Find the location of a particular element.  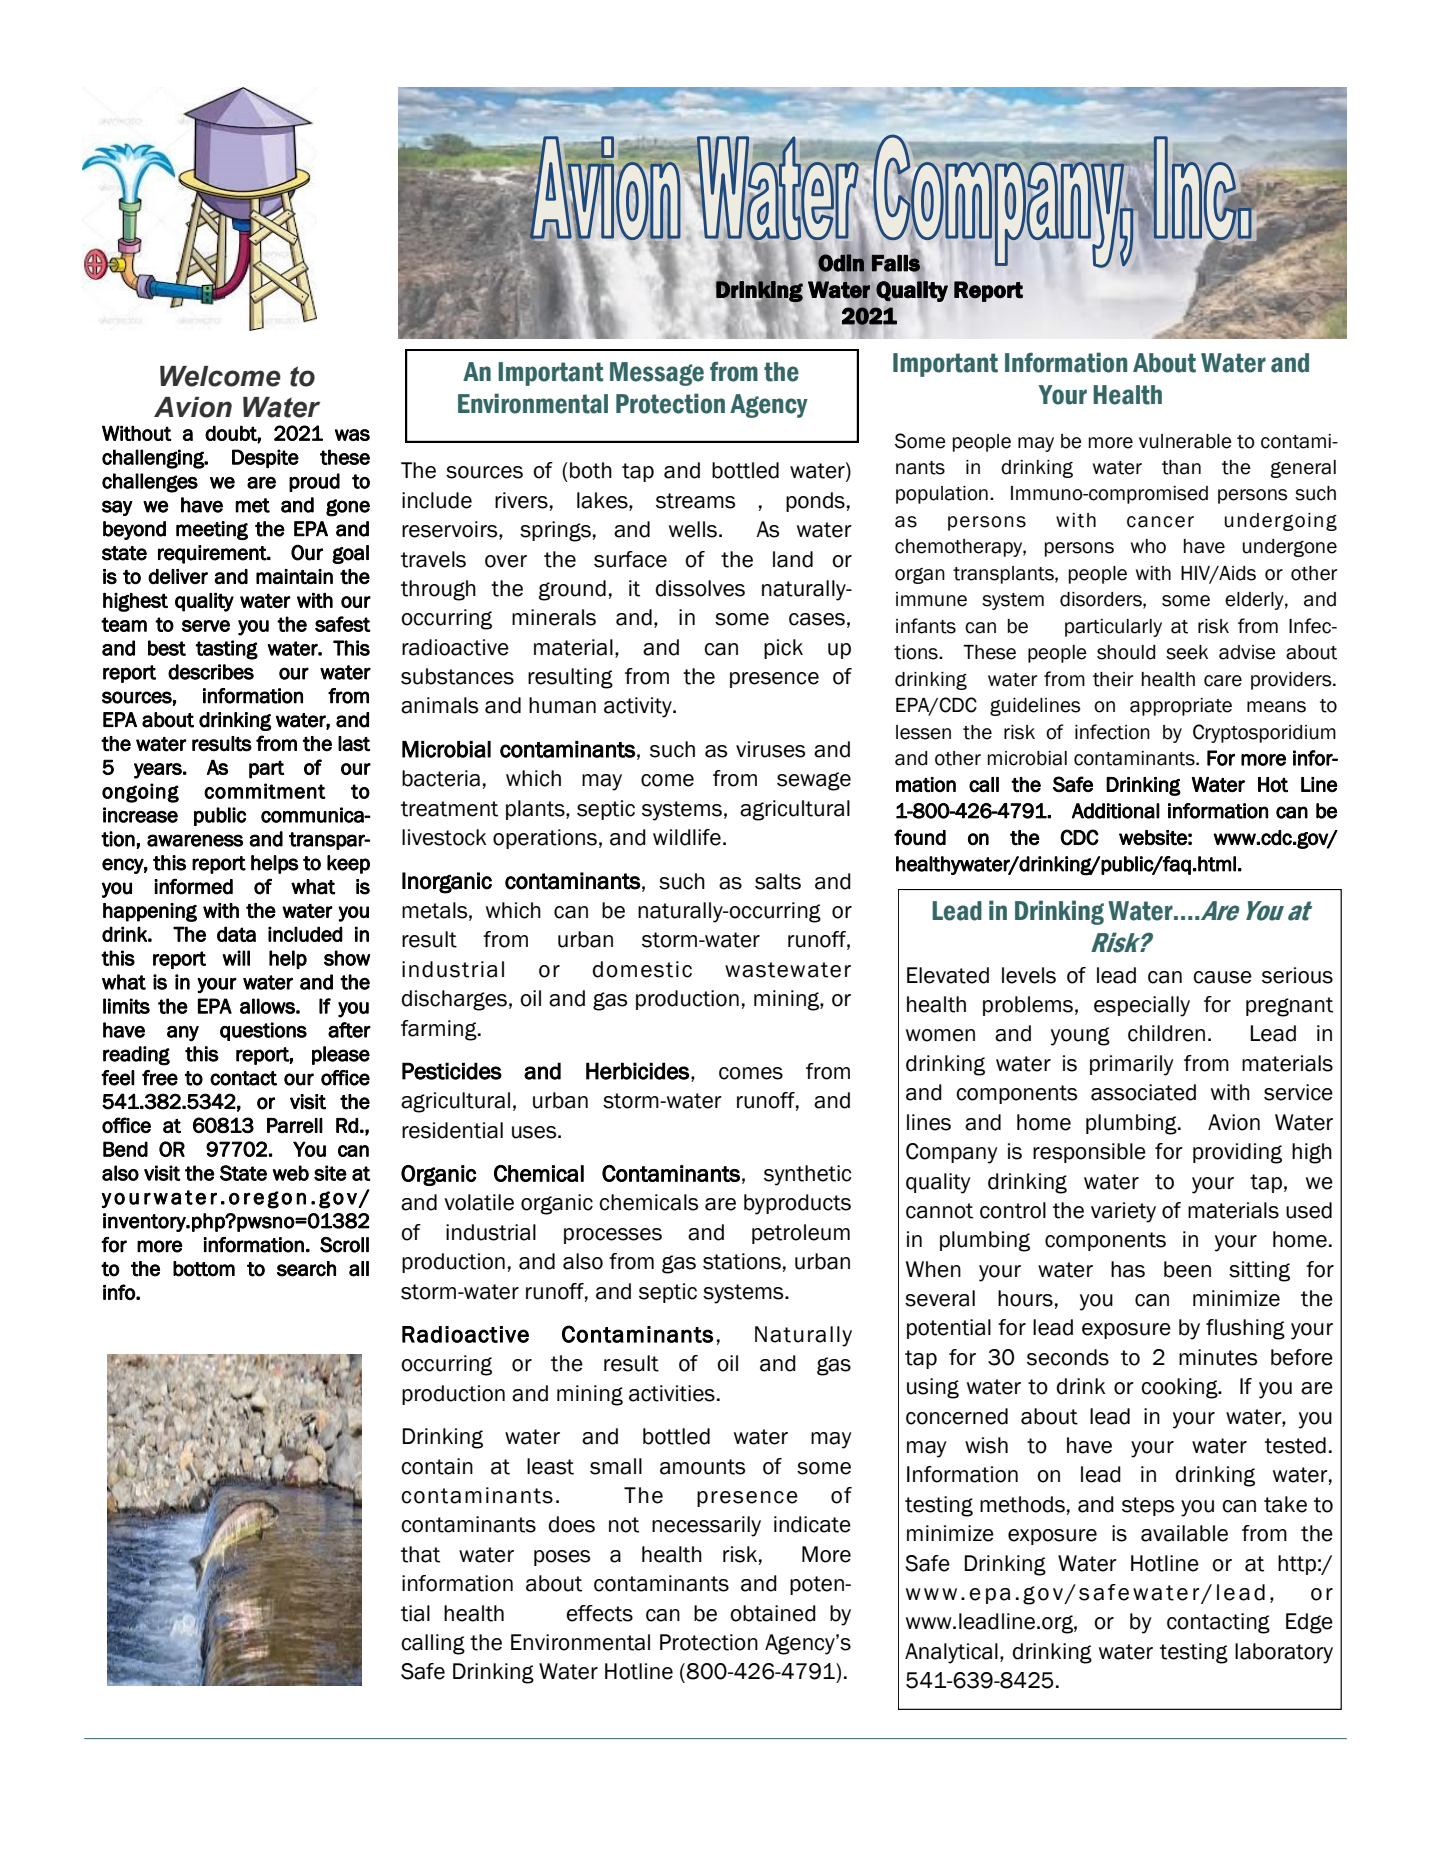

domestic is located at coordinates (642, 969).
